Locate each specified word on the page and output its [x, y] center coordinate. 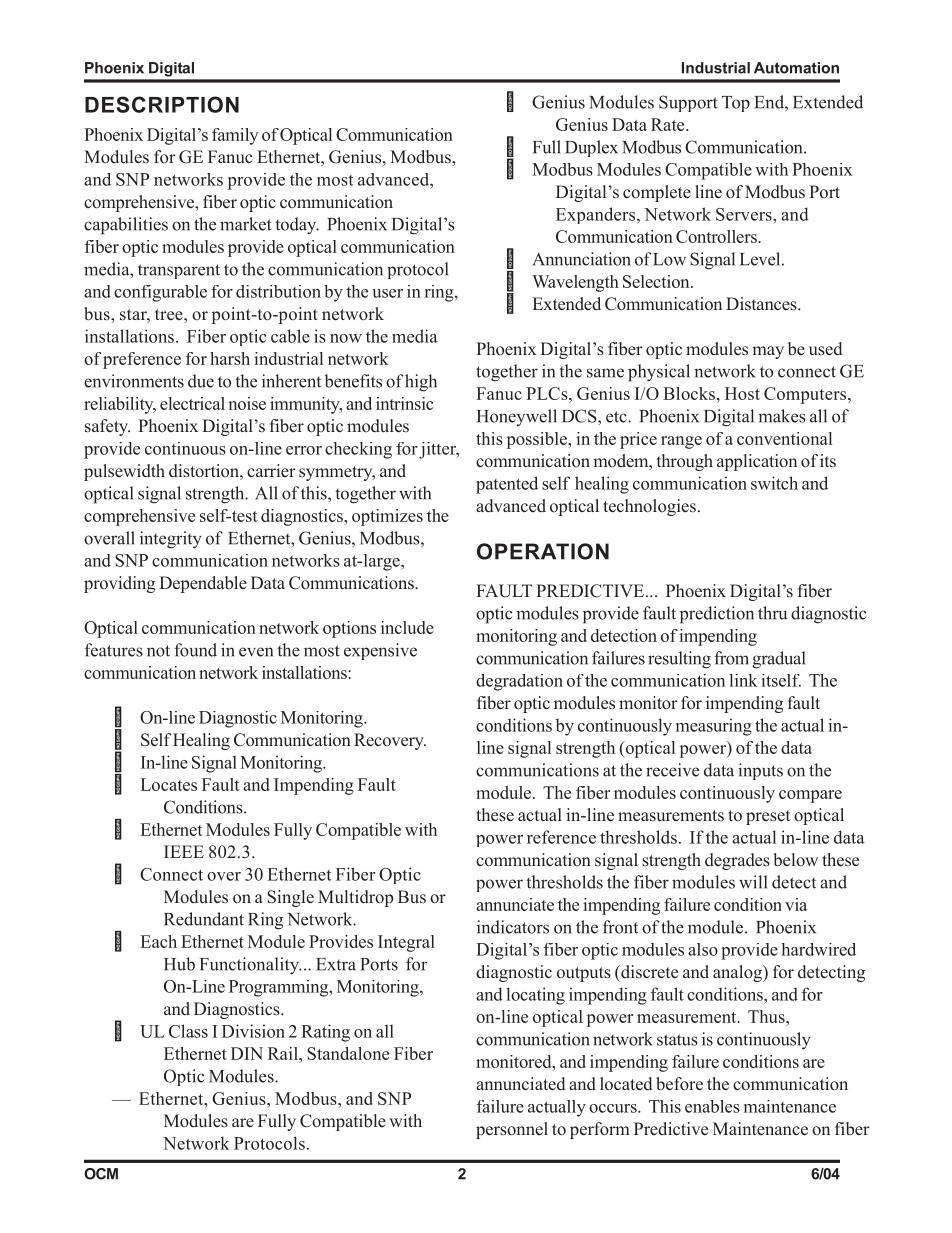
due [201, 381]
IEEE [184, 851]
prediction [717, 615]
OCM [101, 1174]
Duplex [591, 148]
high [421, 383]
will [753, 882]
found [195, 650]
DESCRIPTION [162, 104]
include [407, 627]
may [768, 352]
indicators [513, 927]
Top [736, 104]
